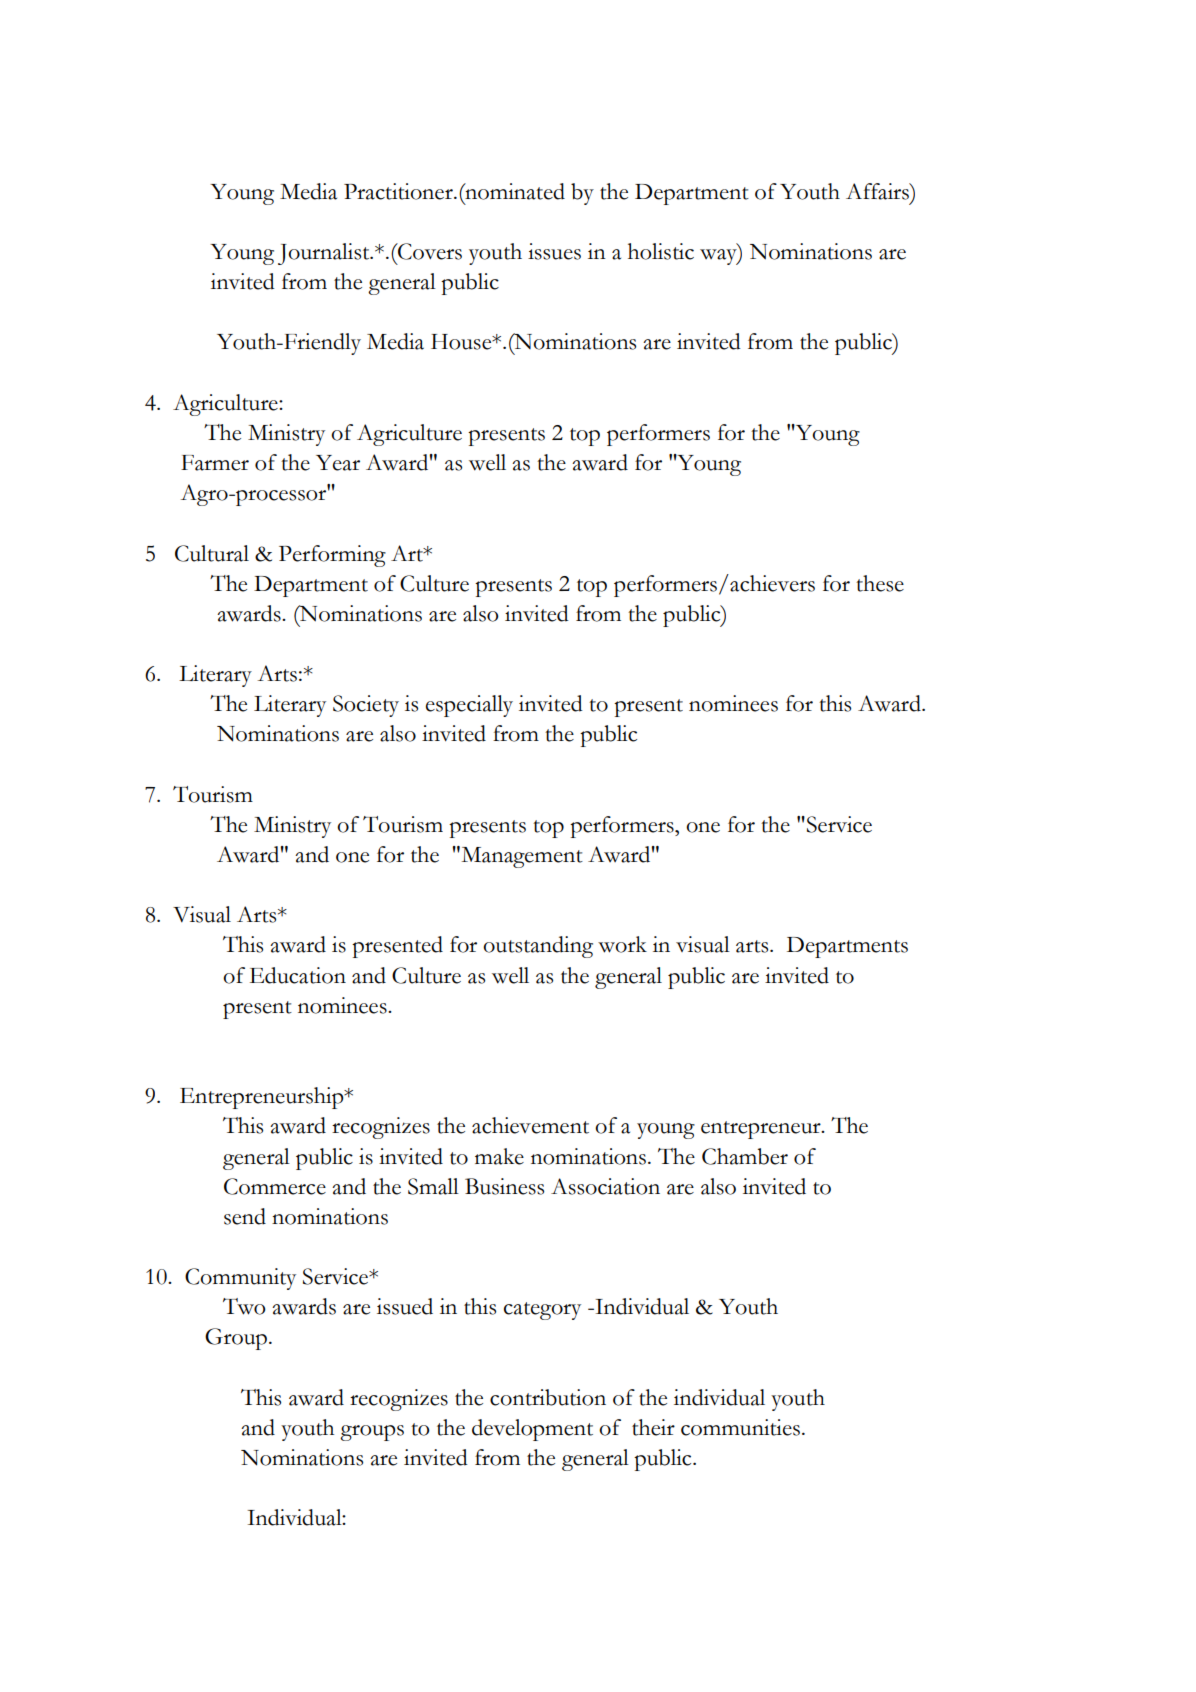 The width and height of the screenshot is (1196, 1692). What do you see at coordinates (338, 463) in the screenshot?
I see `Year` at bounding box center [338, 463].
